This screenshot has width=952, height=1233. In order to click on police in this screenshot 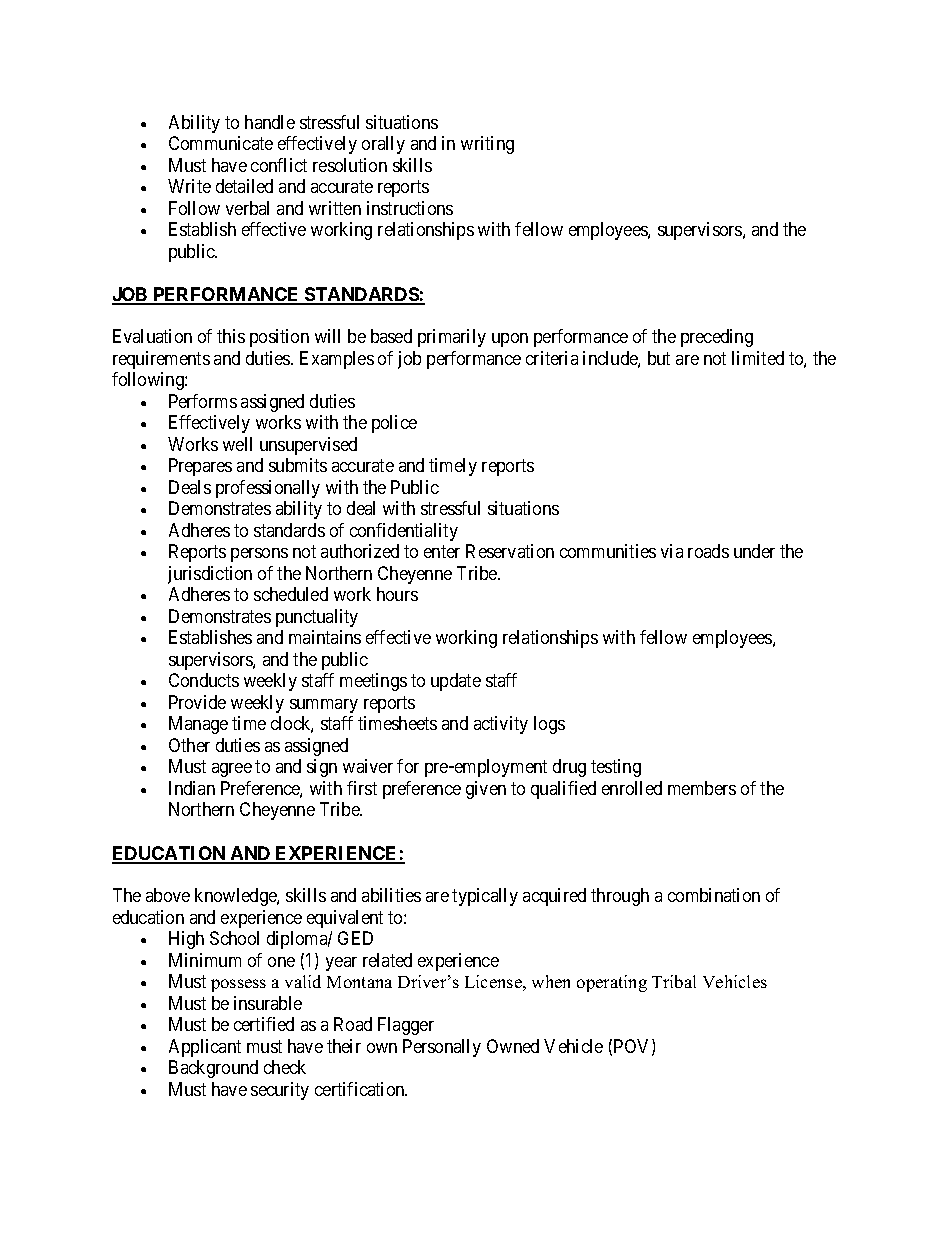, I will do `click(394, 424)`.
